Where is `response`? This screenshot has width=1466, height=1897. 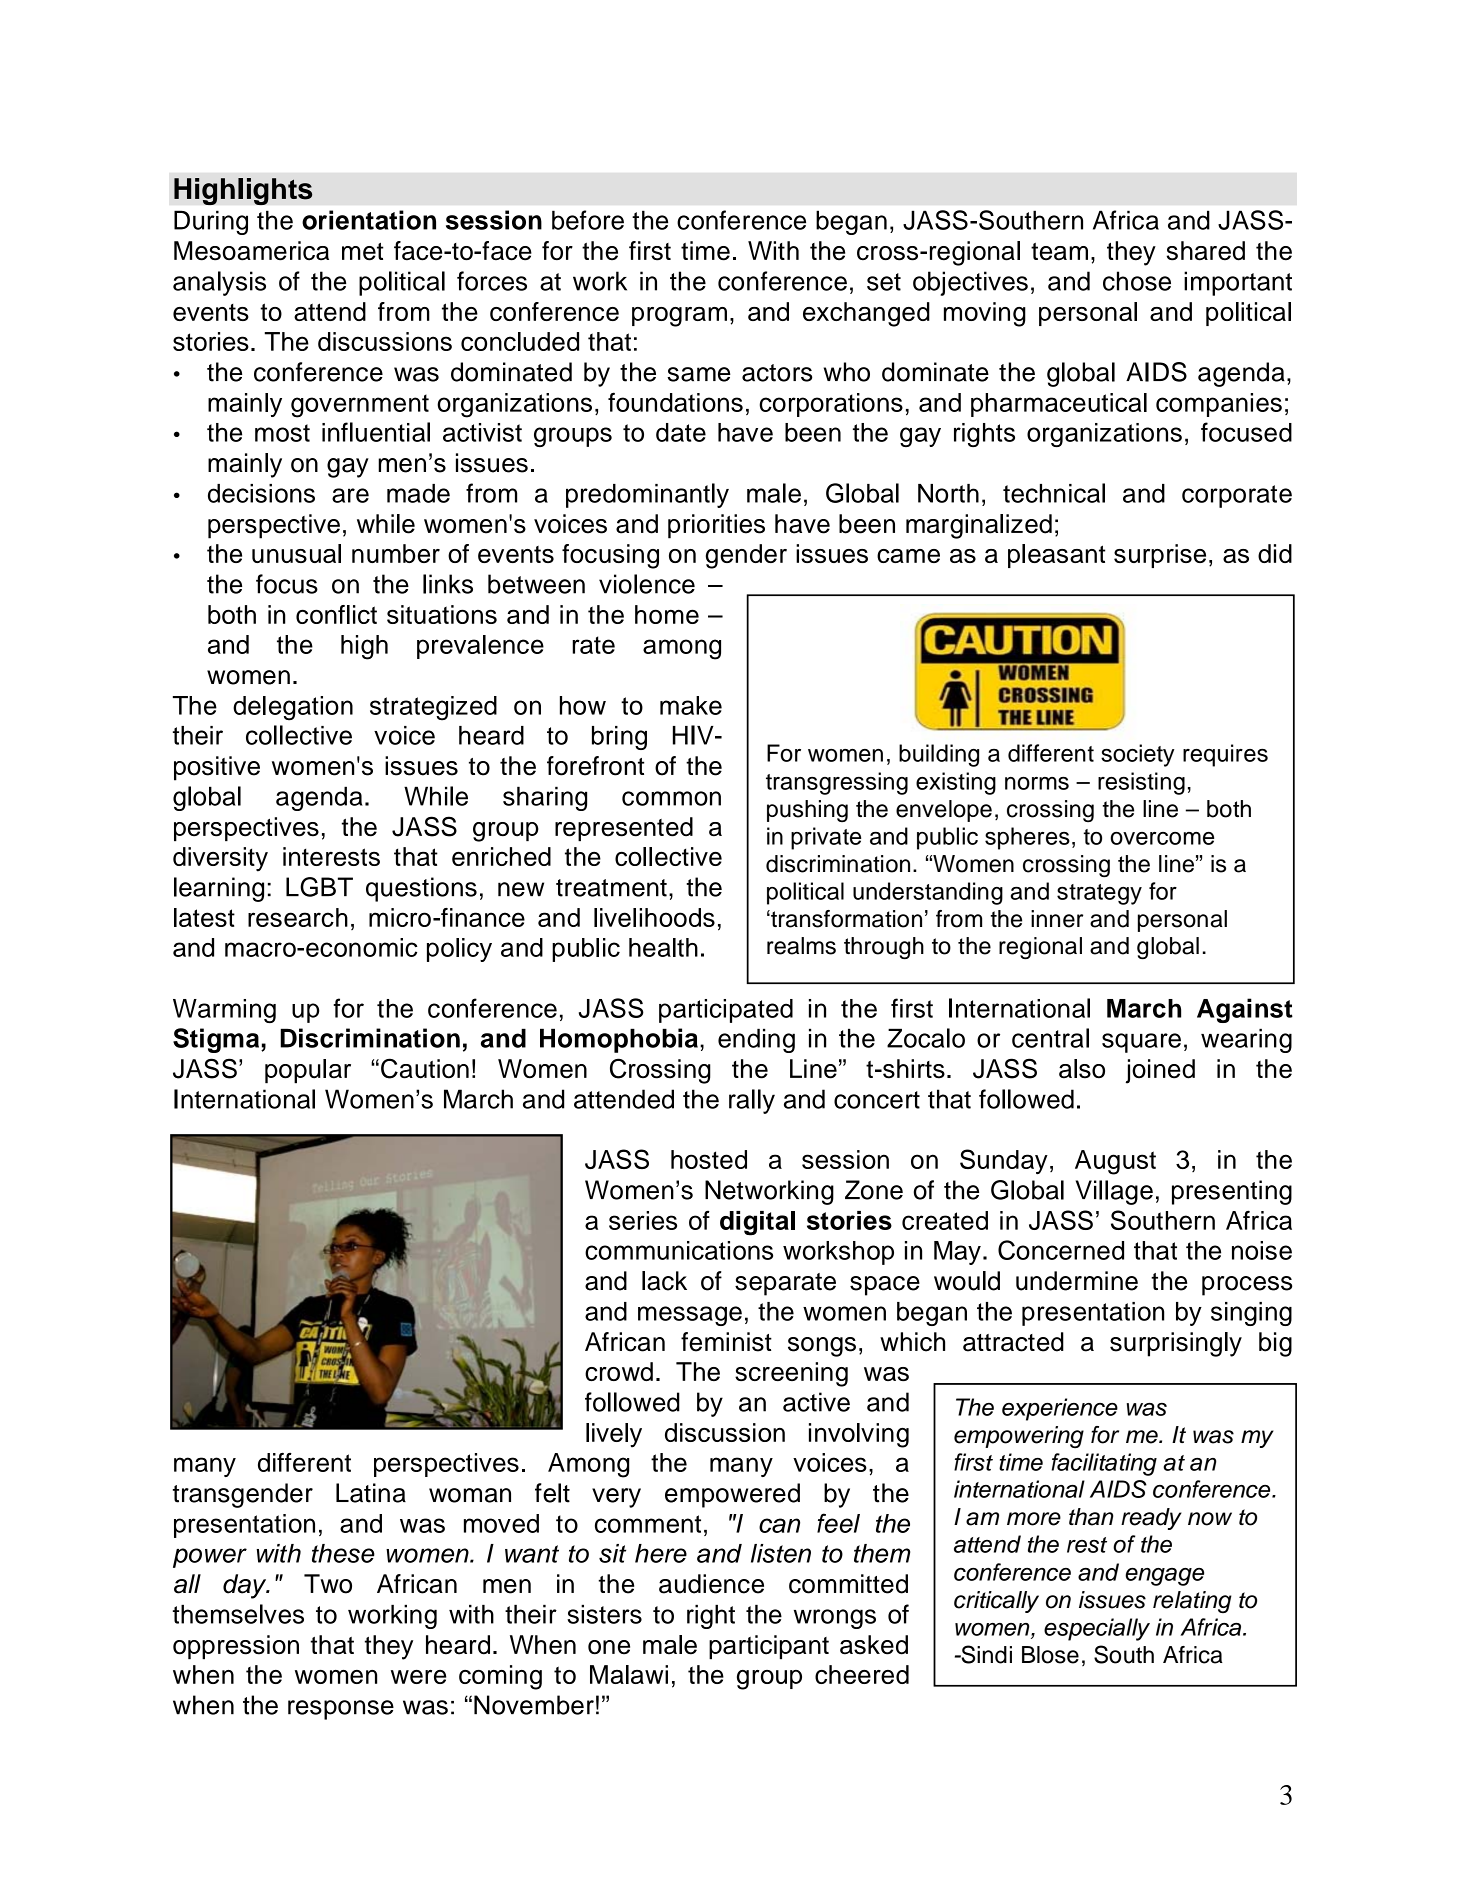 response is located at coordinates (341, 1710).
